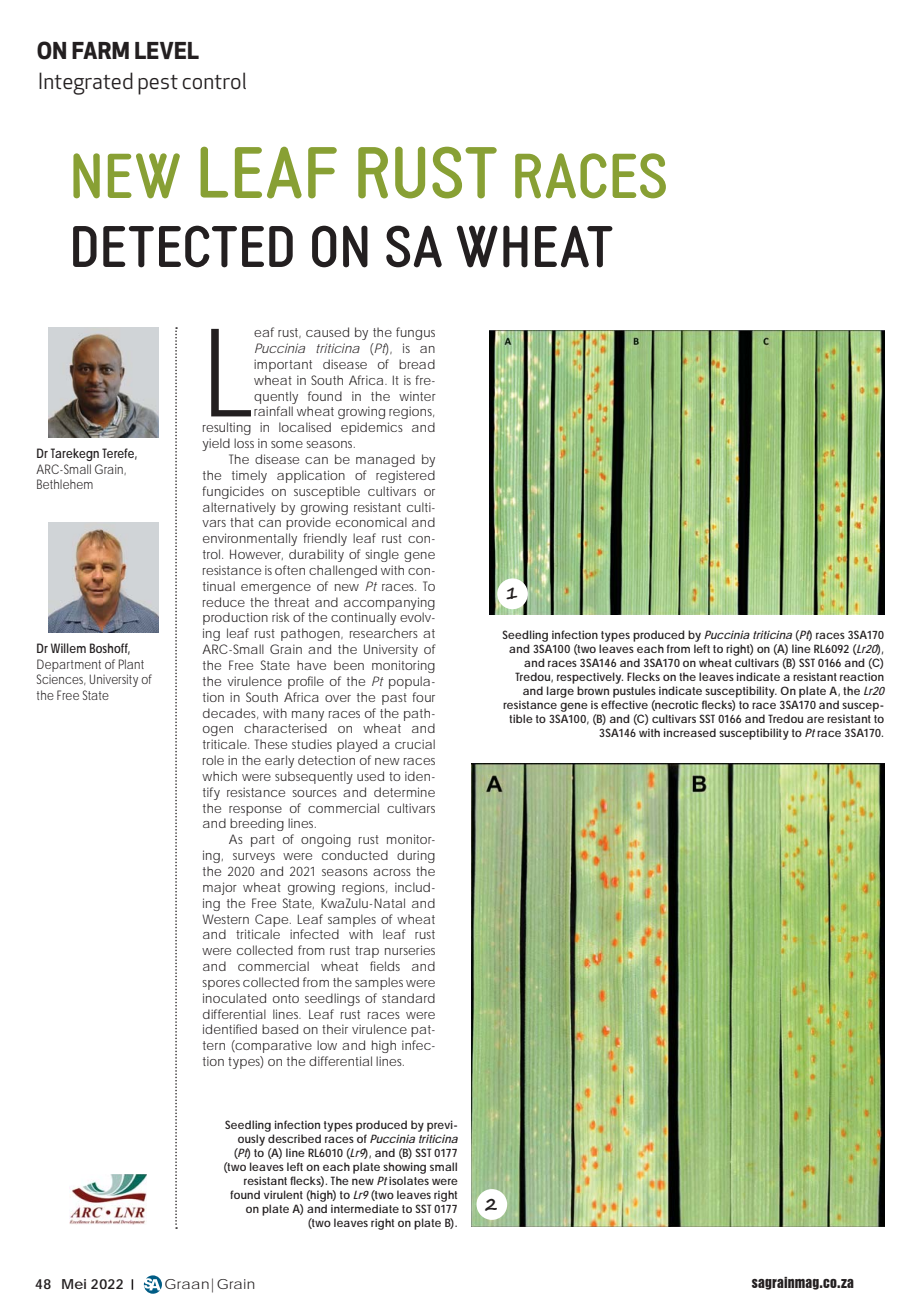  What do you see at coordinates (385, 460) in the page?
I see `managed` at bounding box center [385, 460].
